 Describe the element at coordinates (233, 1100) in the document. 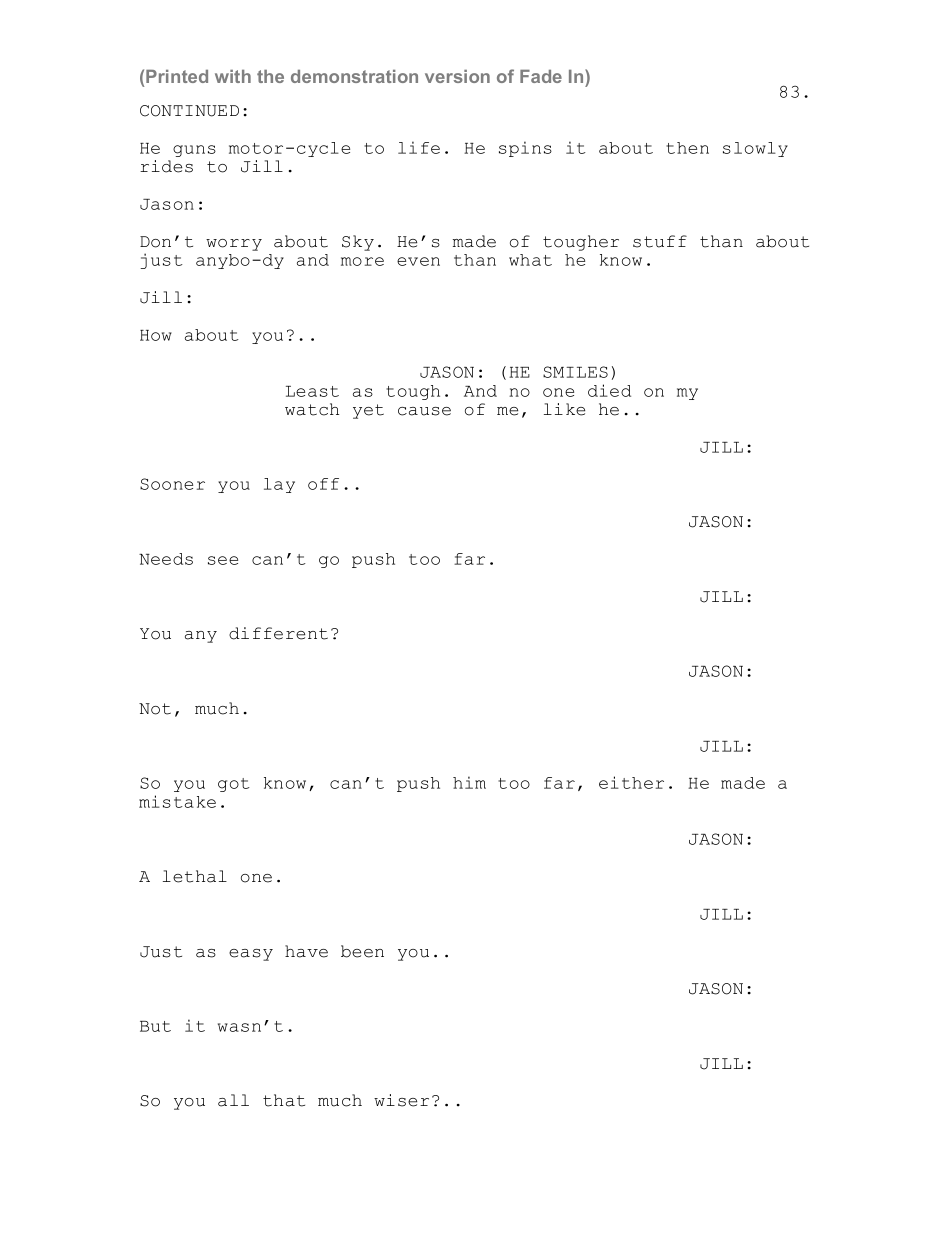

I see `all` at that location.
